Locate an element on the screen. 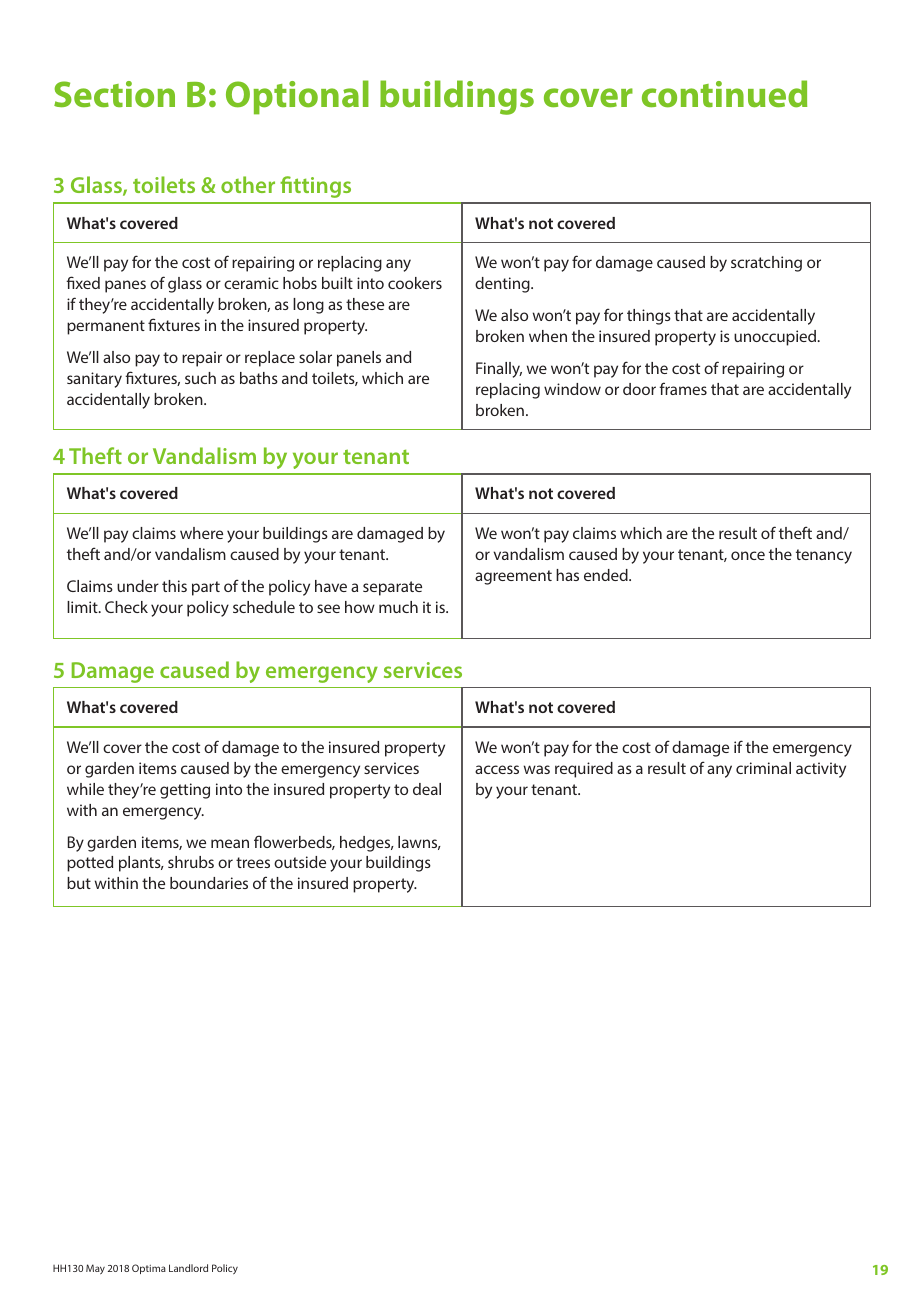 The image size is (924, 1308). Landlord is located at coordinates (188, 1268).
